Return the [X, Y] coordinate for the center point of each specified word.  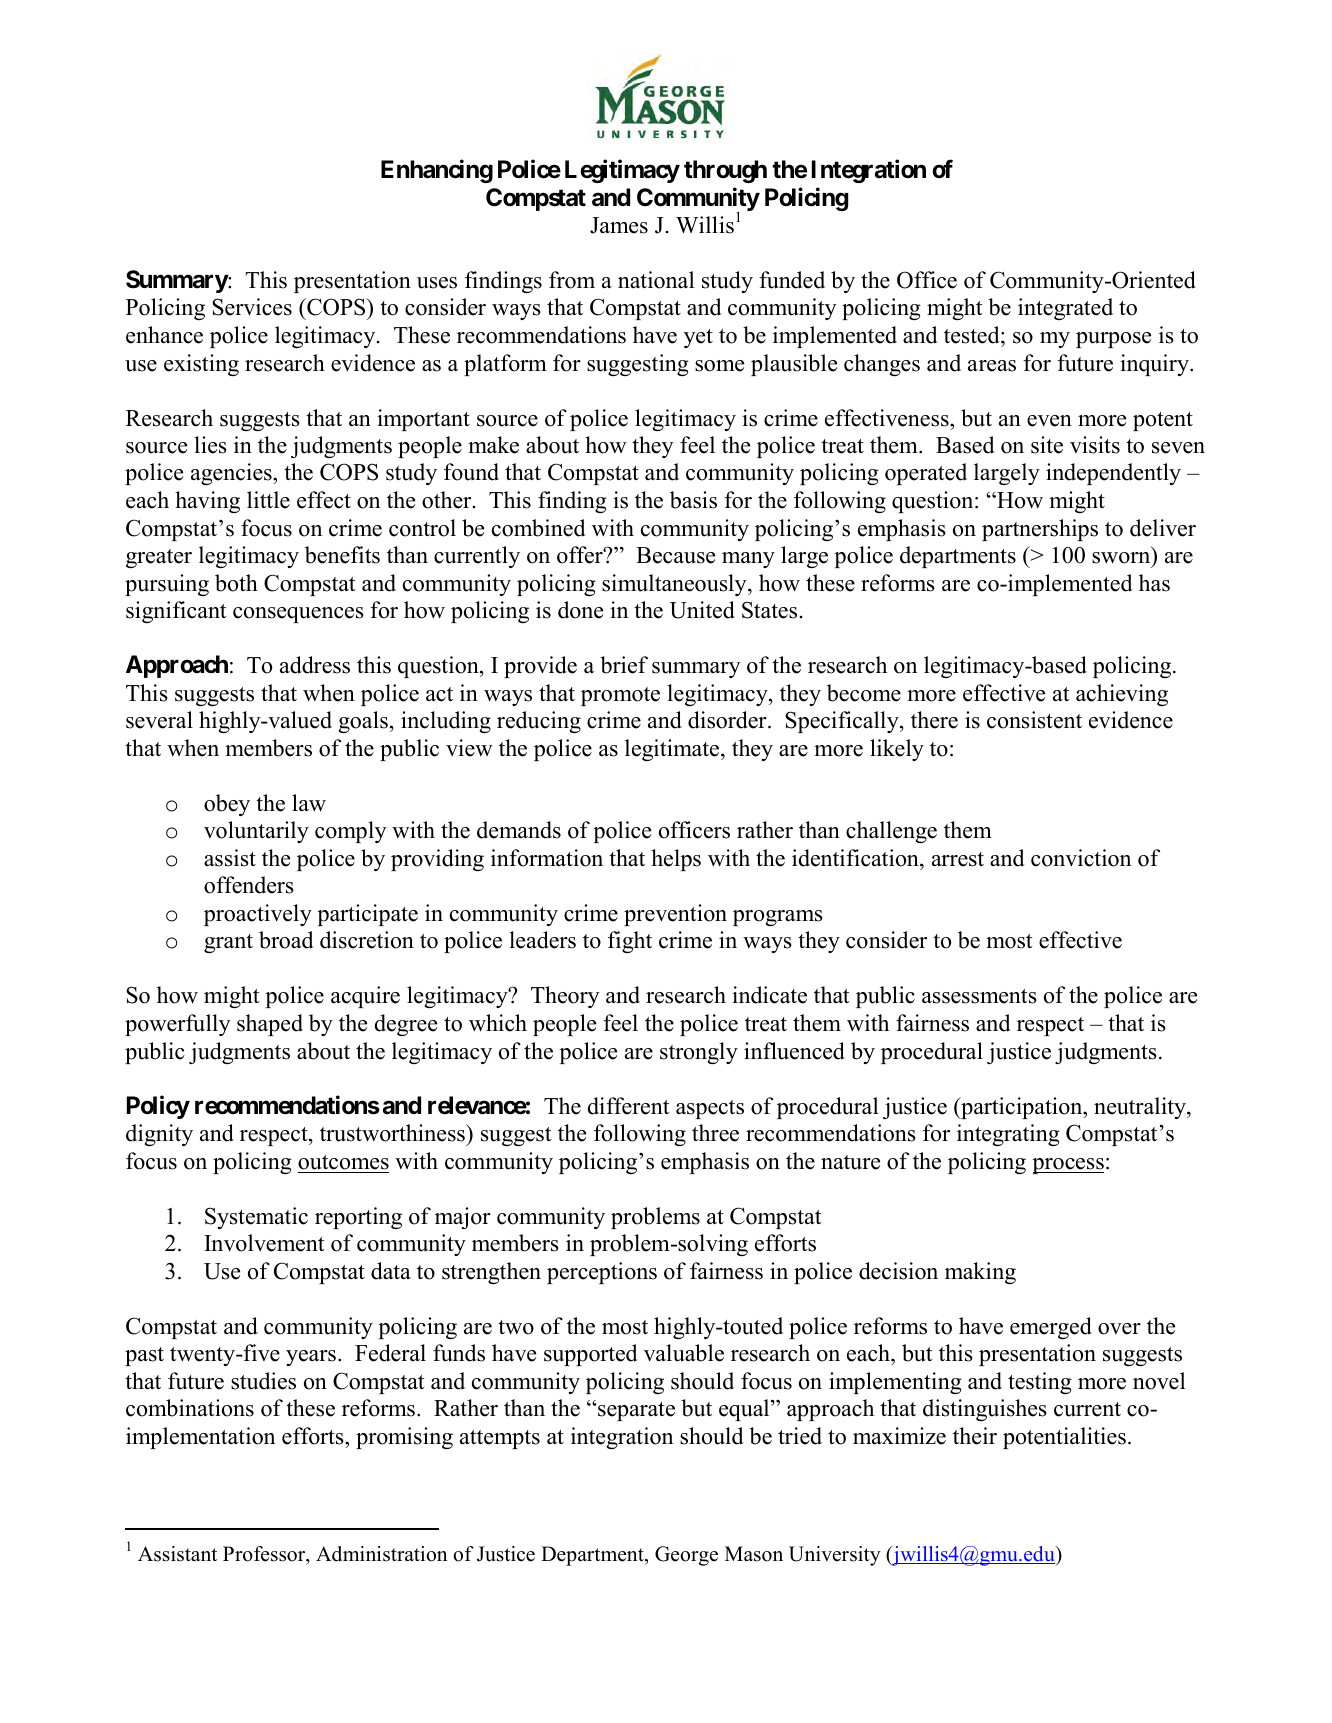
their [975, 1436]
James [619, 225]
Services [252, 307]
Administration [382, 1554]
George [686, 1556]
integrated [1065, 309]
